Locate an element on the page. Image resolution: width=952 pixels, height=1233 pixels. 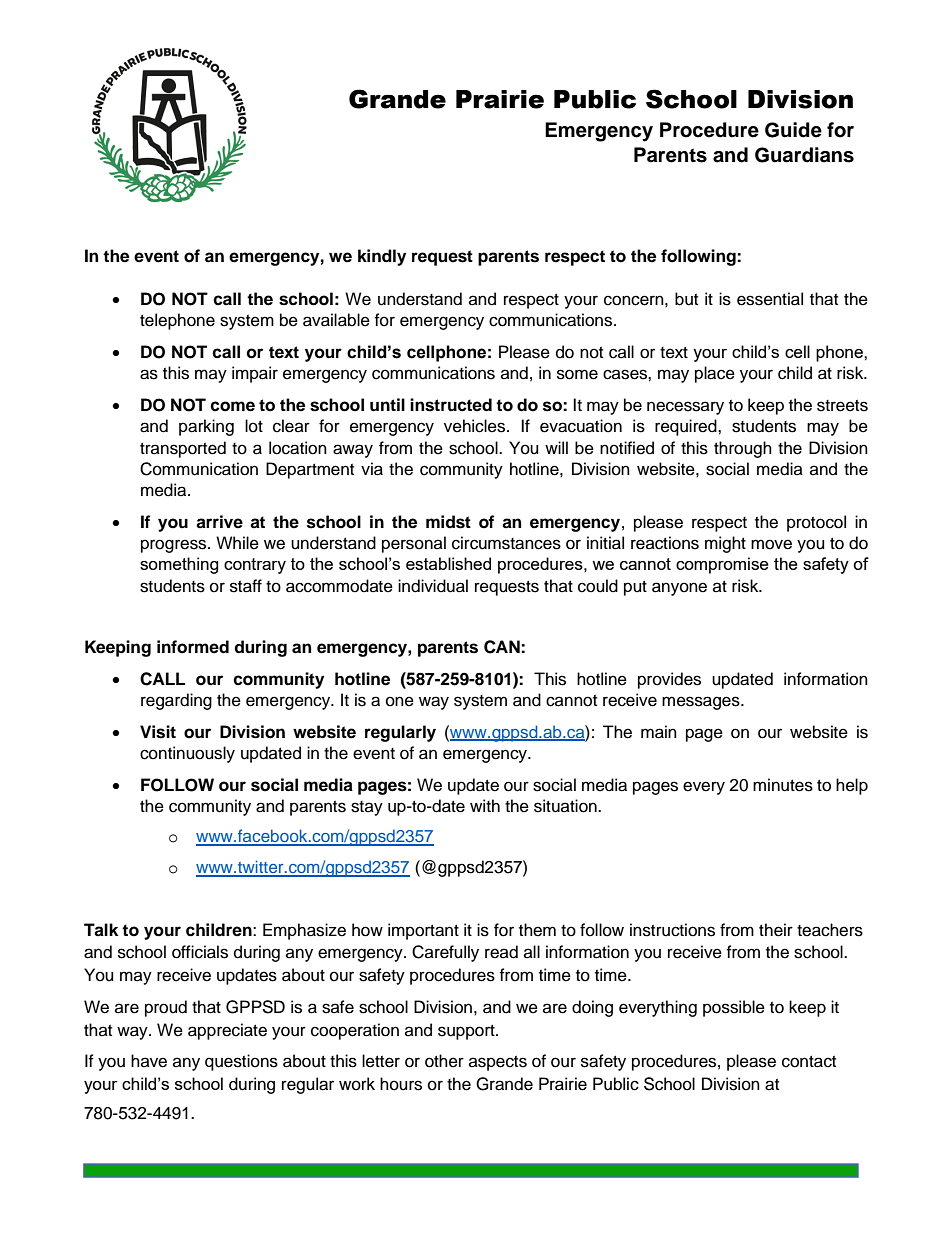
individual is located at coordinates (433, 586).
